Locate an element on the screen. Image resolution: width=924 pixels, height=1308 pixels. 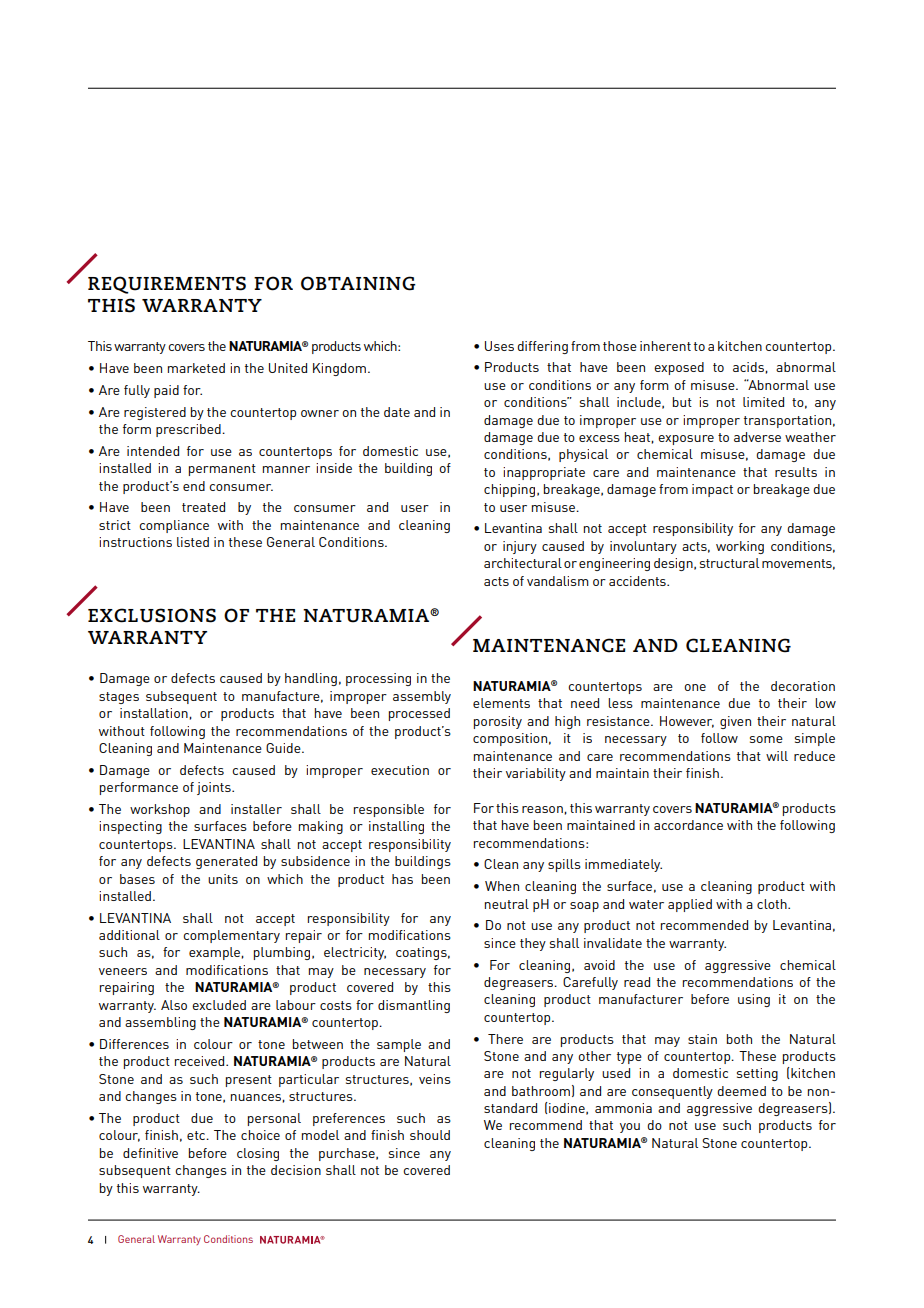
installation is located at coordinates (155, 713).
